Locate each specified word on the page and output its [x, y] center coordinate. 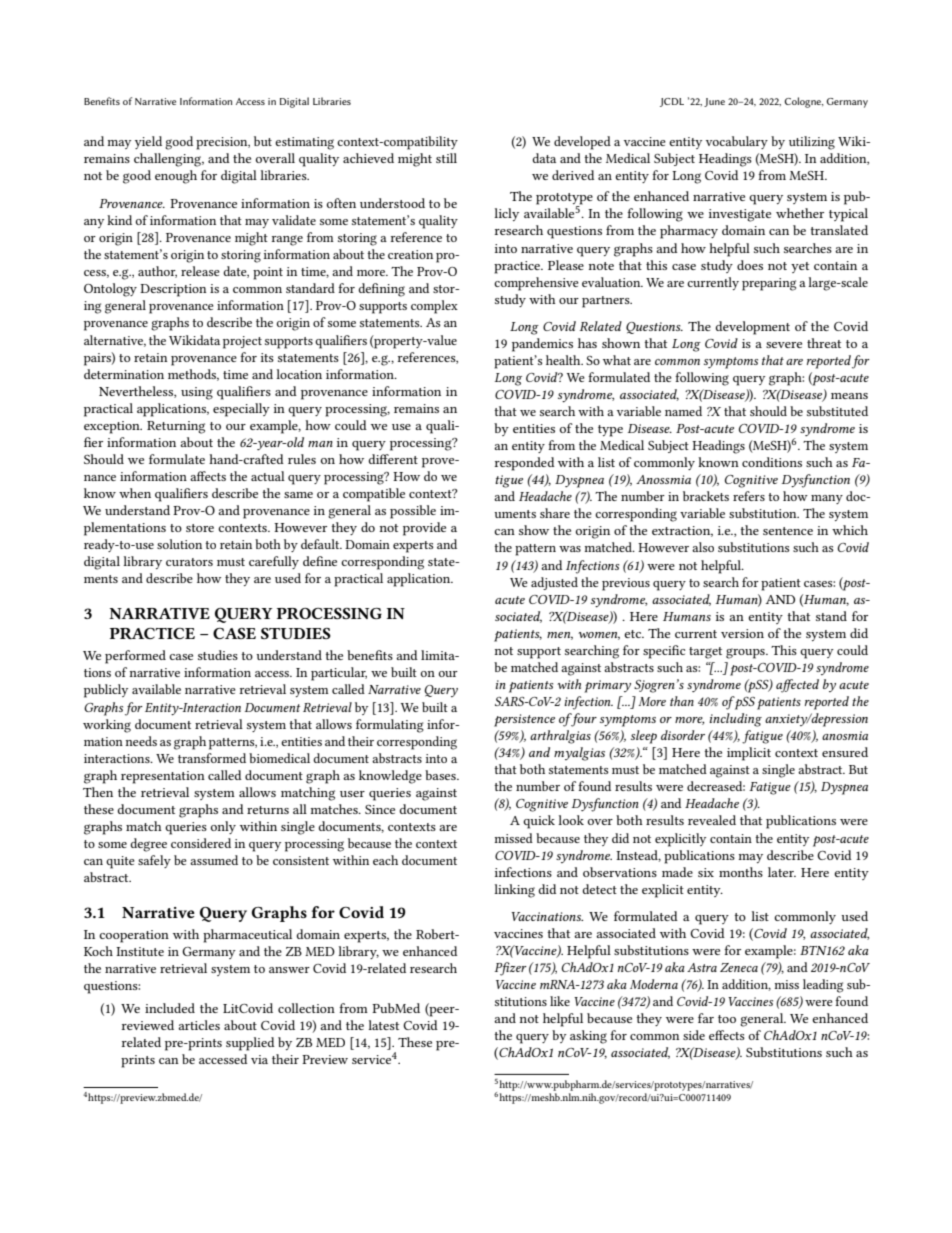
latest [383, 1025]
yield [148, 142]
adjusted [554, 583]
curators [189, 562]
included [170, 1008]
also [703, 547]
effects [727, 1035]
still [446, 158]
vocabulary [737, 142]
